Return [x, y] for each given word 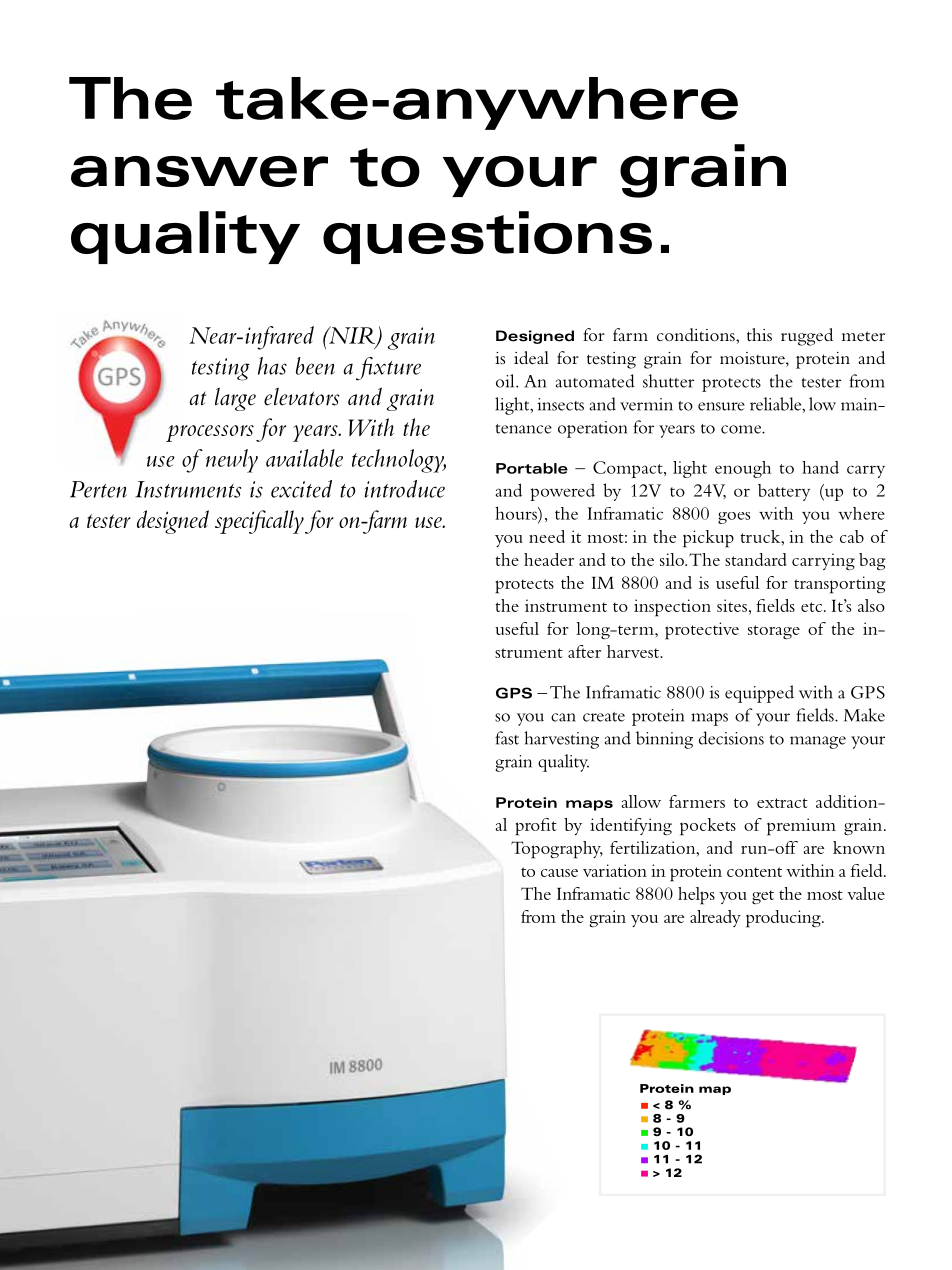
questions [487, 237]
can [563, 717]
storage [774, 632]
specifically [259, 522]
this [759, 335]
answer [199, 171]
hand [820, 467]
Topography [557, 850]
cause [559, 873]
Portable [532, 468]
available [304, 458]
